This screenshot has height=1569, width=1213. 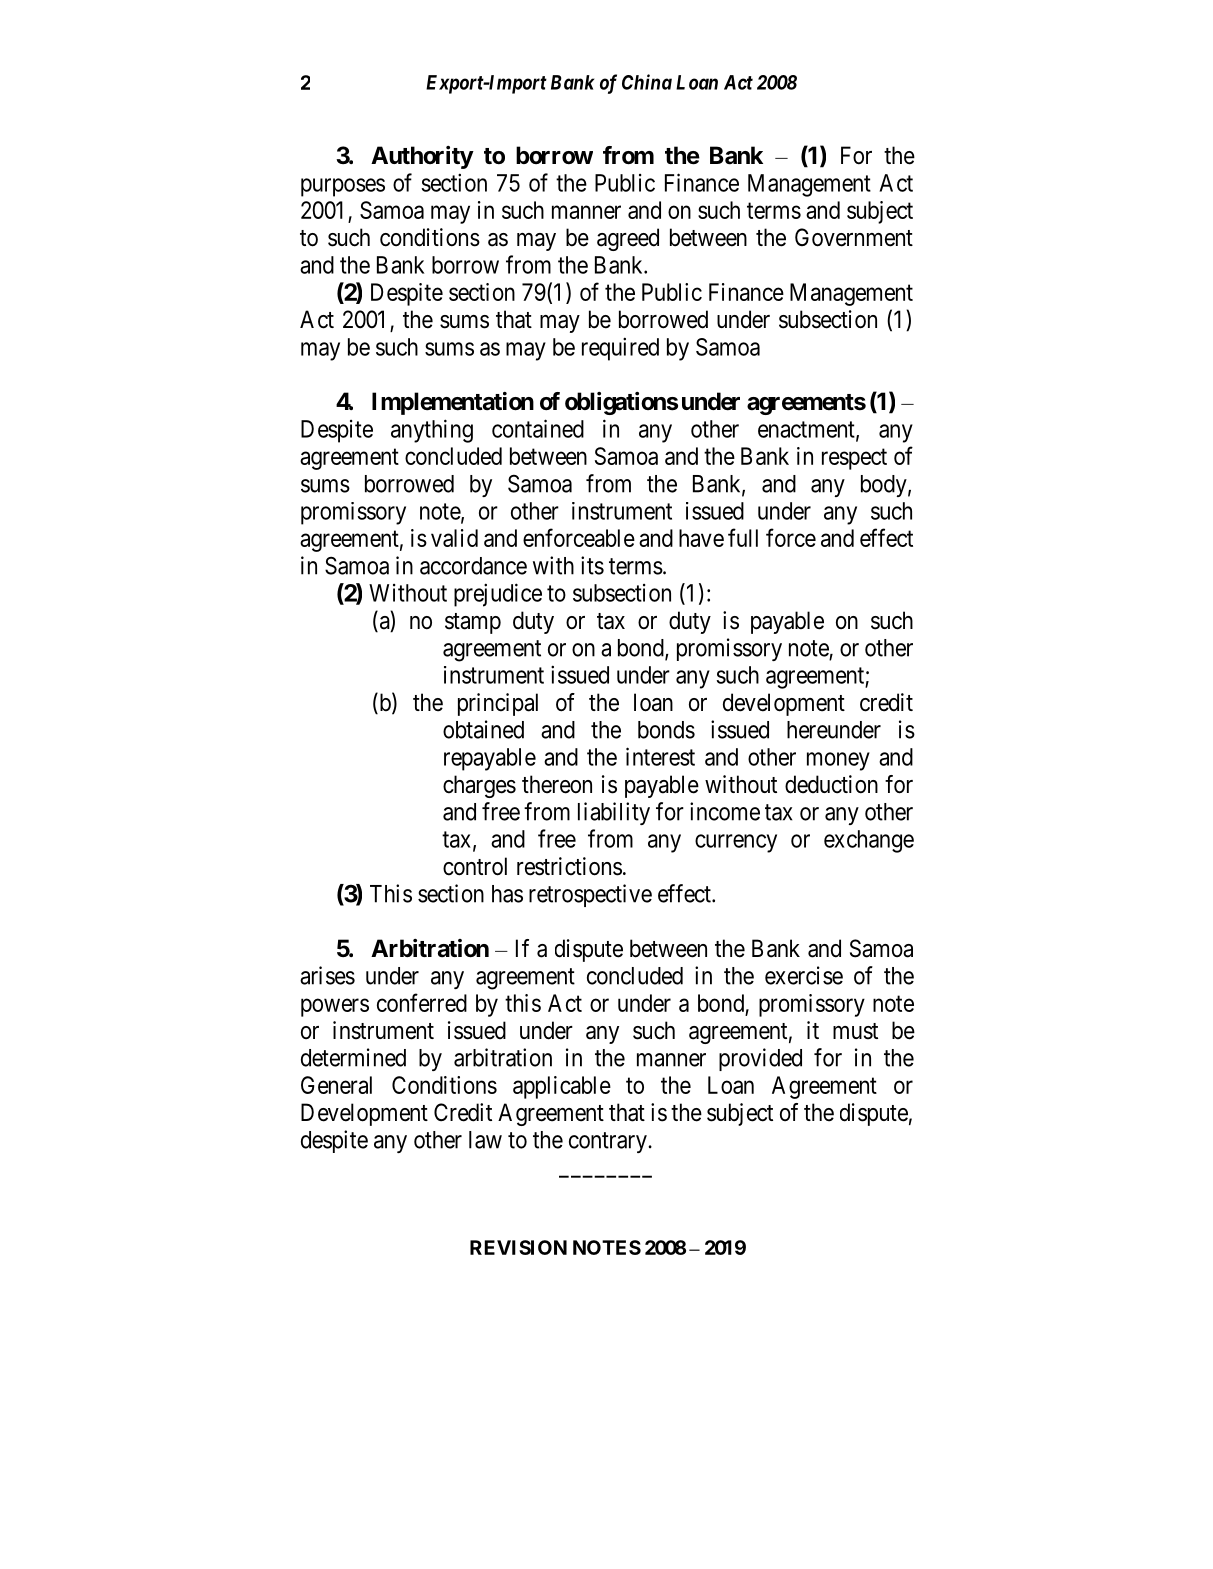 What do you see at coordinates (831, 784) in the screenshot?
I see `deduction` at bounding box center [831, 784].
